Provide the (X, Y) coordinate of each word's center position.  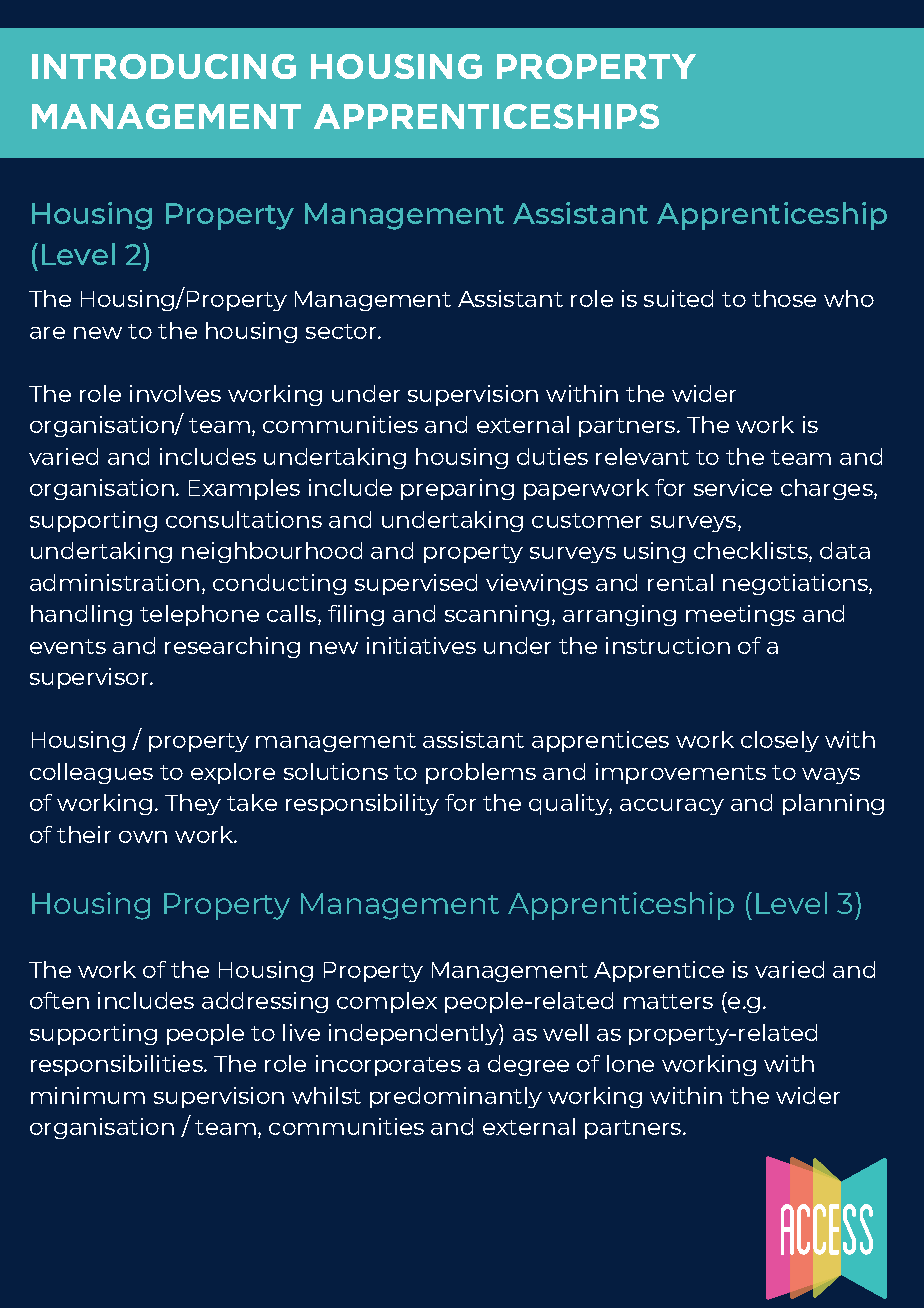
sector (342, 331)
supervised (416, 584)
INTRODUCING (164, 66)
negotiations (796, 584)
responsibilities (118, 1065)
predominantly (456, 1097)
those (784, 298)
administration (114, 582)
